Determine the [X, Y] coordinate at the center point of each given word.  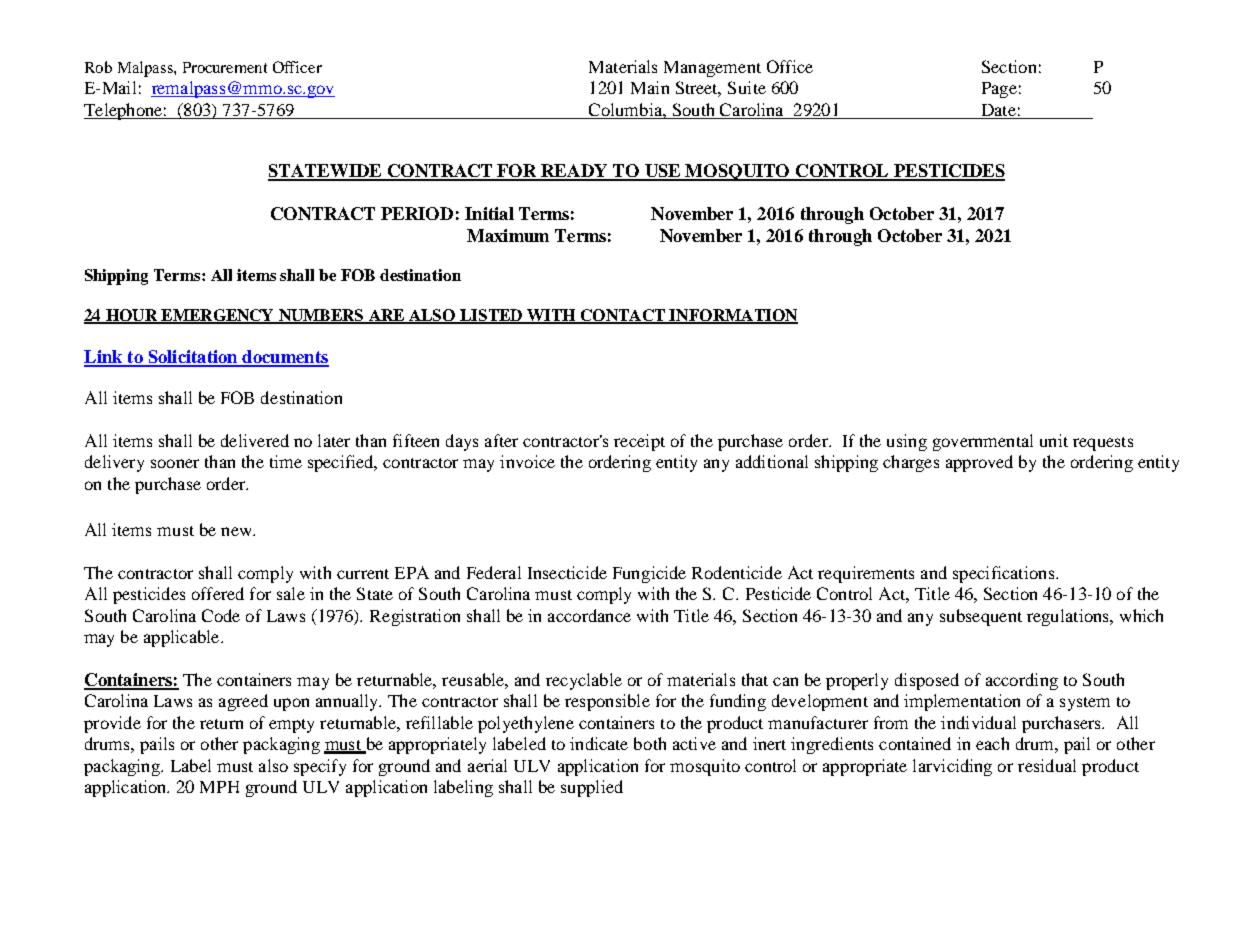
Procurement [225, 67]
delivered [255, 440]
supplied [592, 788]
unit [1054, 440]
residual [1047, 765]
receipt [639, 442]
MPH [219, 787]
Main [650, 87]
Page [999, 90]
